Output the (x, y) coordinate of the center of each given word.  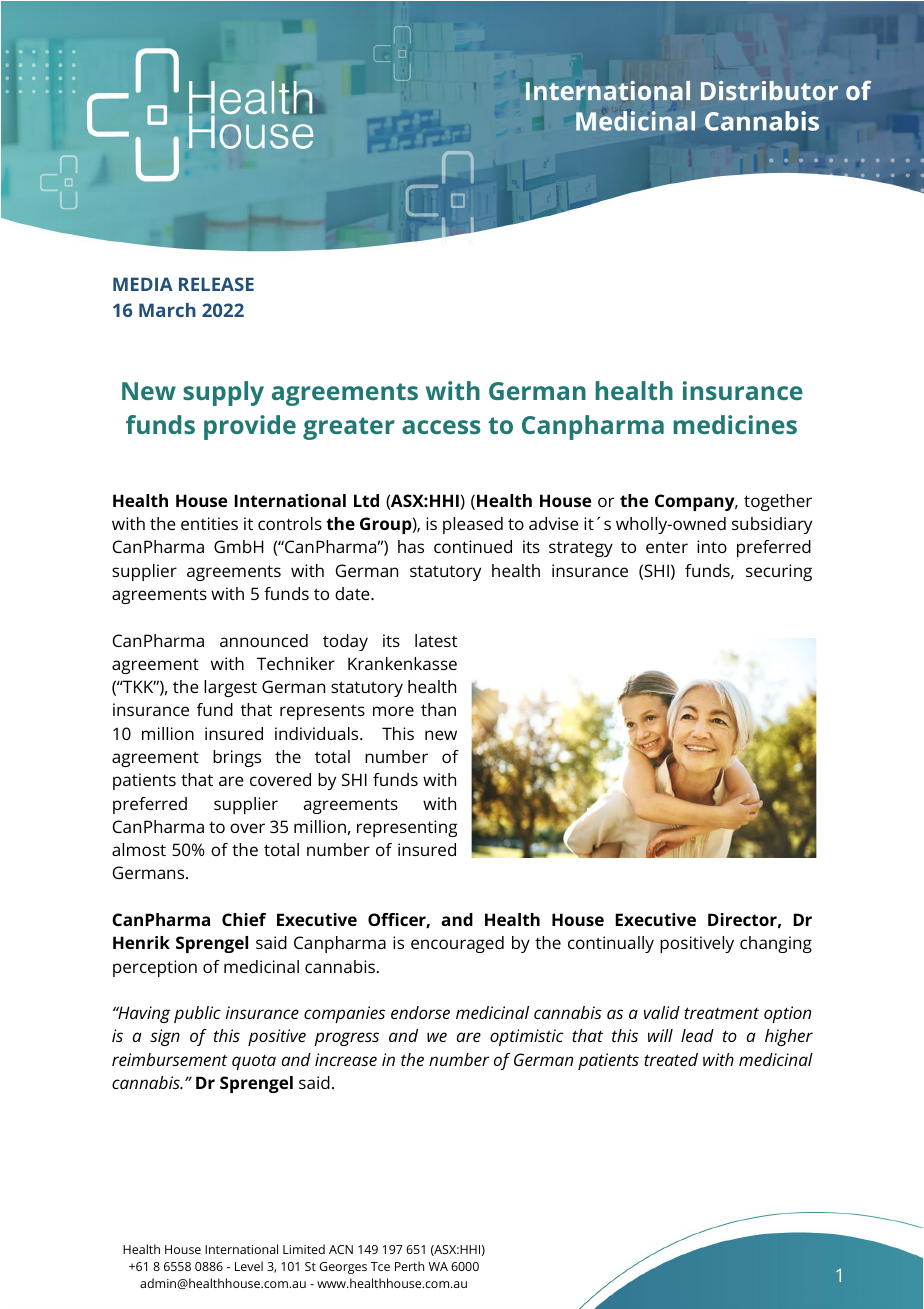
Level (249, 1266)
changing (776, 944)
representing (407, 828)
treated (671, 1059)
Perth (409, 1266)
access (441, 427)
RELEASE (216, 284)
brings (237, 758)
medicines (735, 424)
